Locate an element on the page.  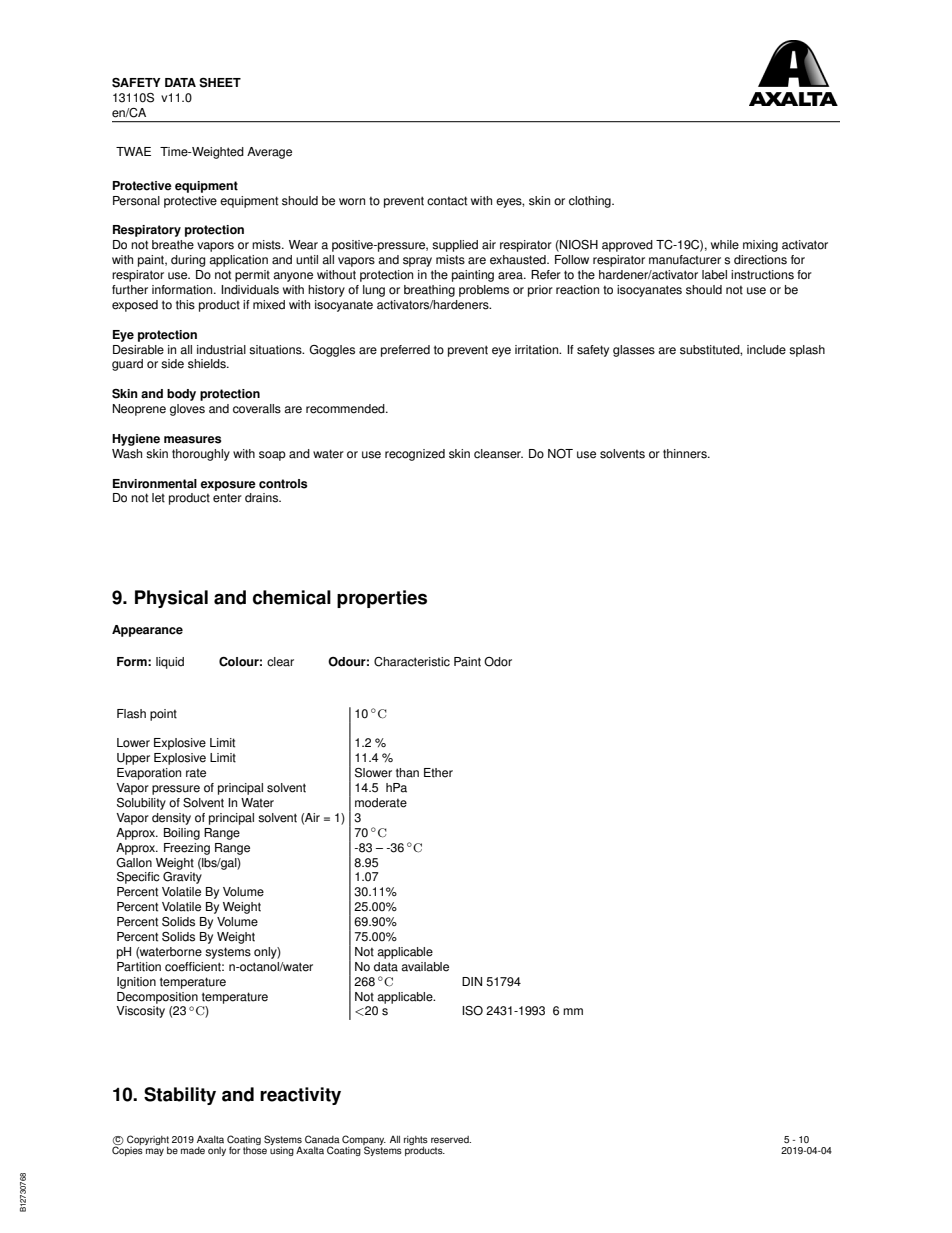
reserved is located at coordinates (451, 1140).
